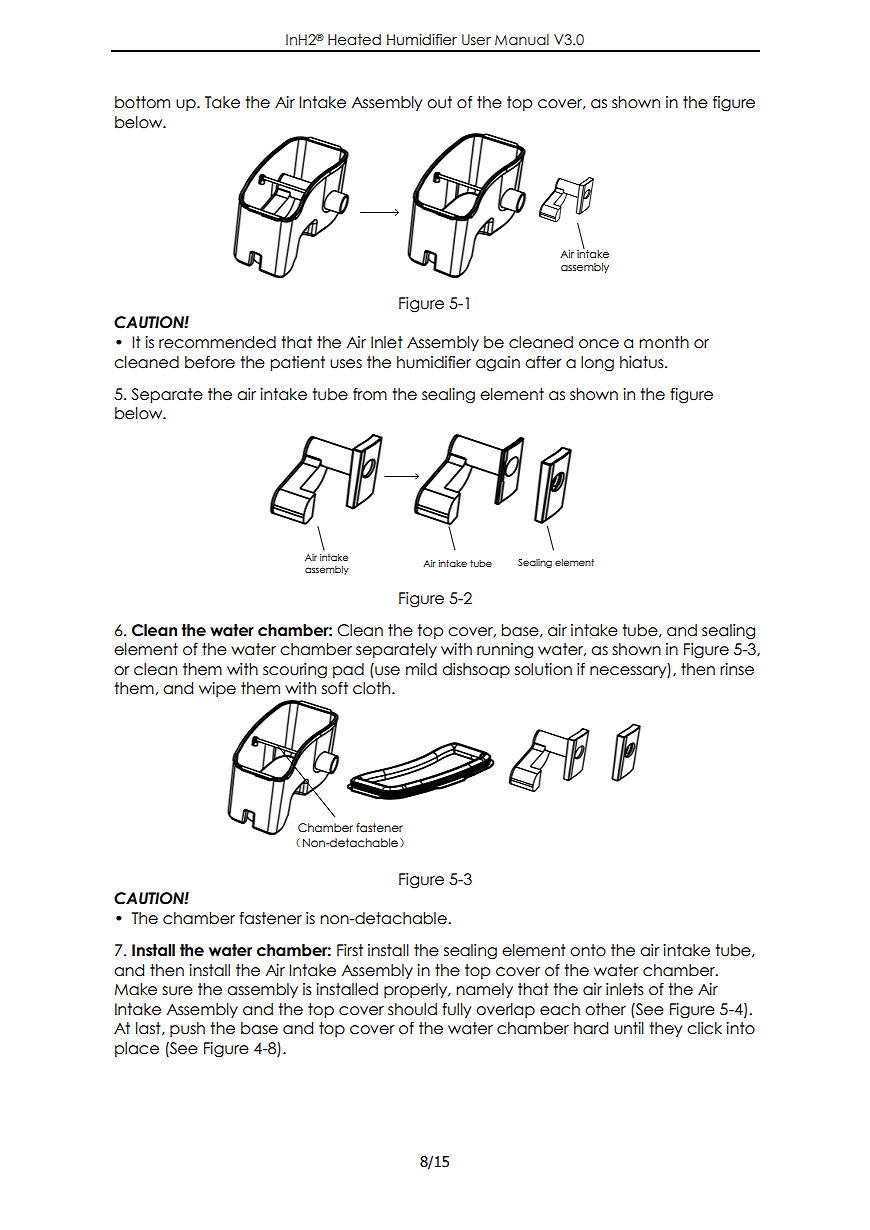 This screenshot has width=870, height=1230. Describe the element at coordinates (439, 102) in the screenshot. I see `out` at that location.
